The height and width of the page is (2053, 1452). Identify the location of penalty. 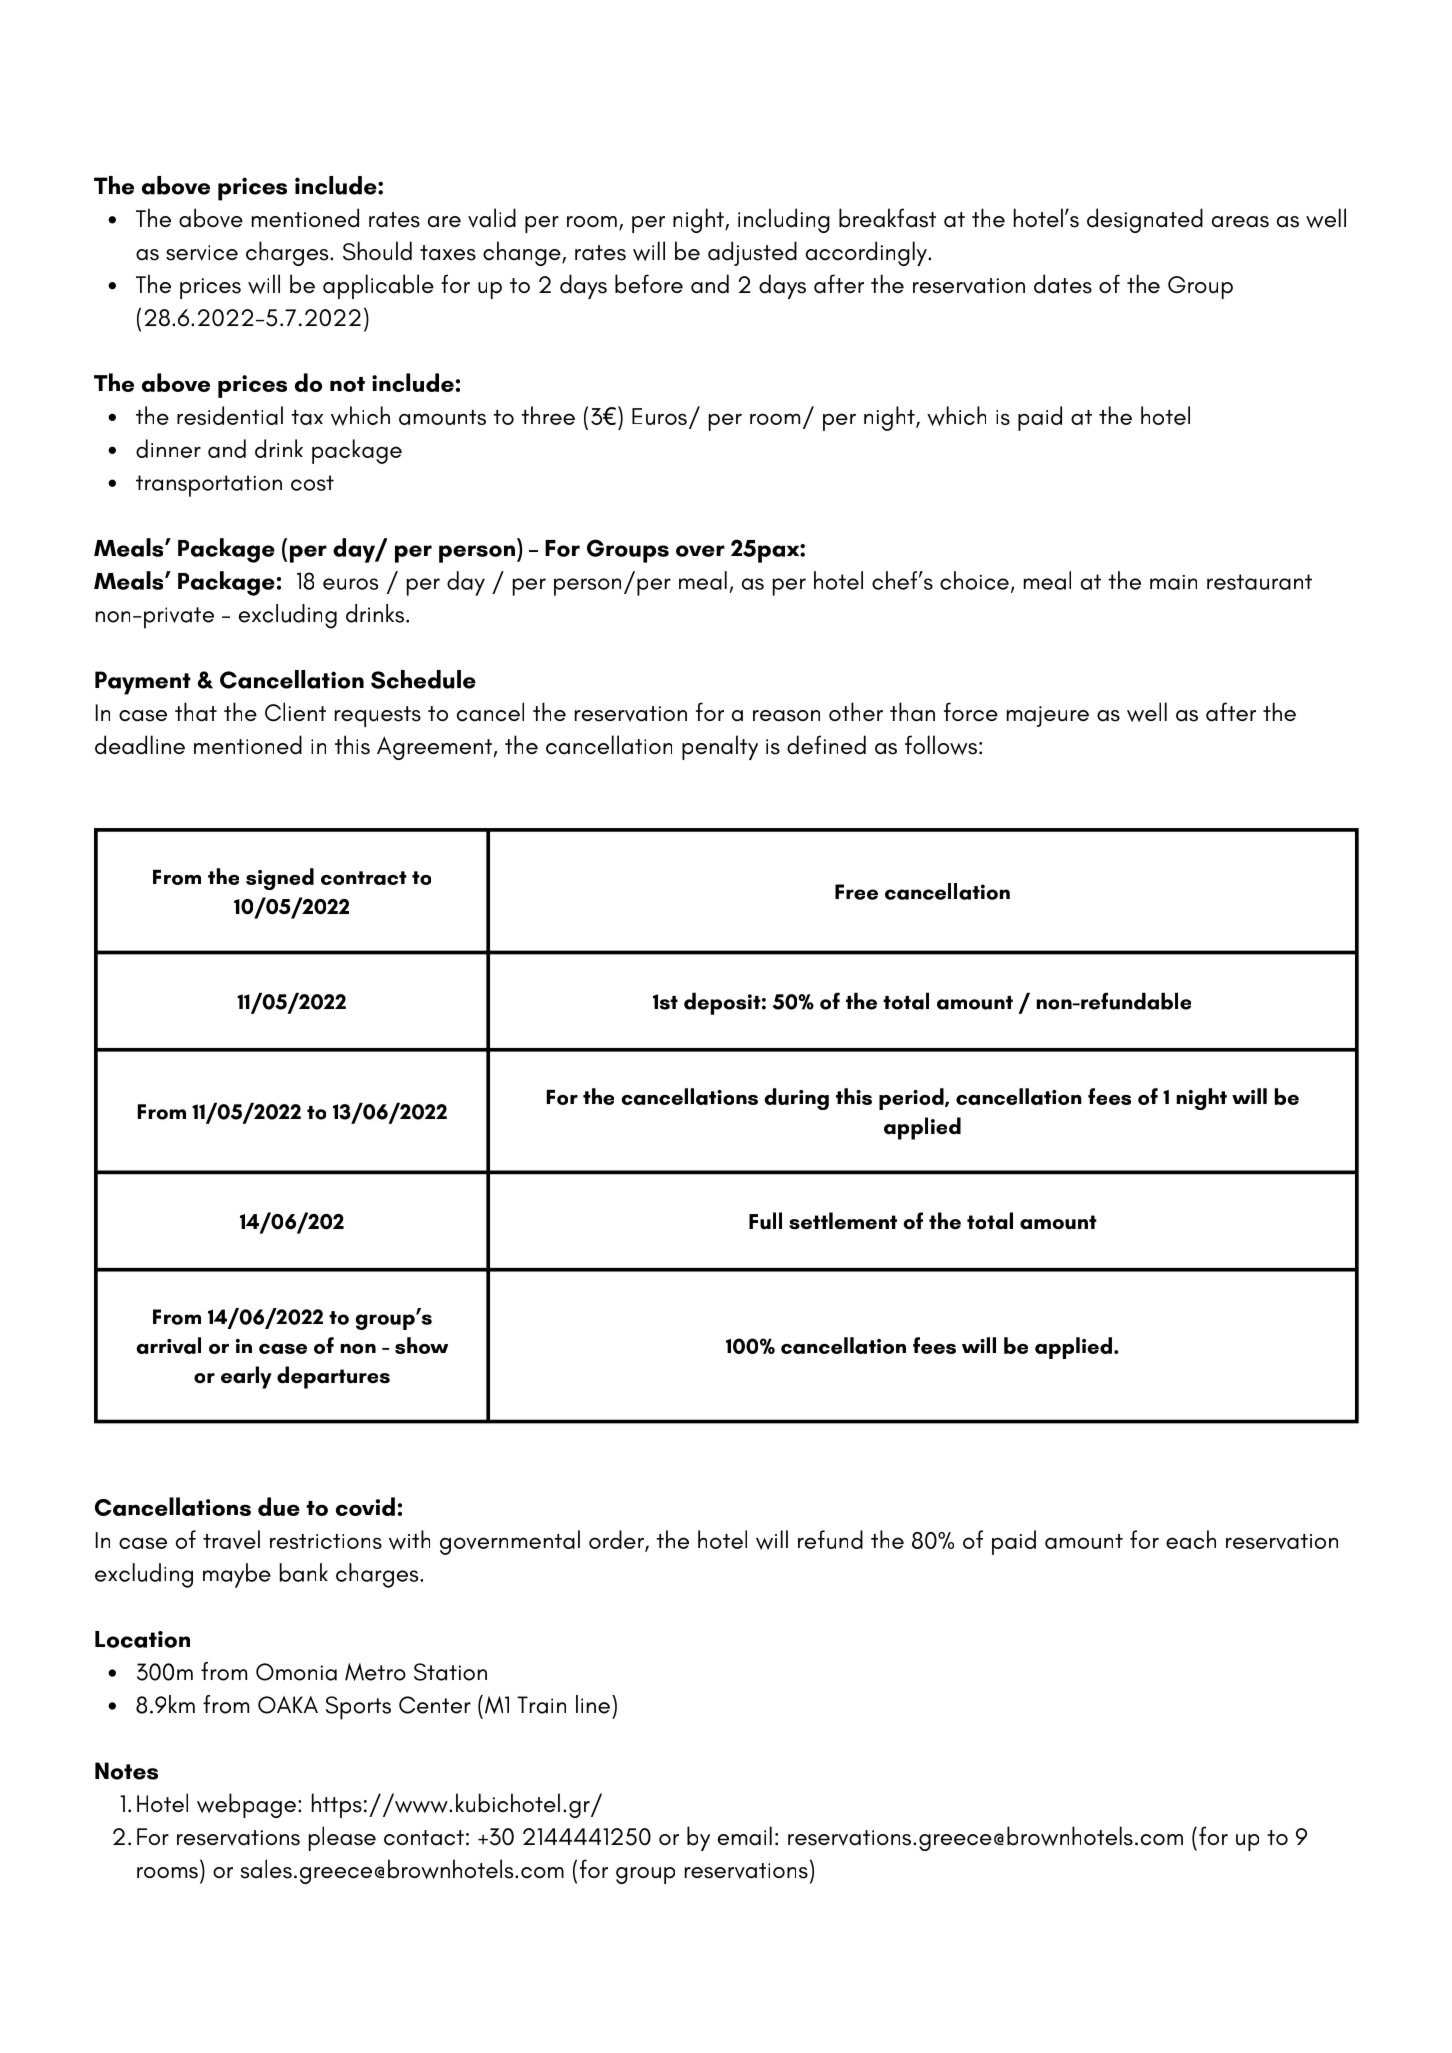
(720, 747).
